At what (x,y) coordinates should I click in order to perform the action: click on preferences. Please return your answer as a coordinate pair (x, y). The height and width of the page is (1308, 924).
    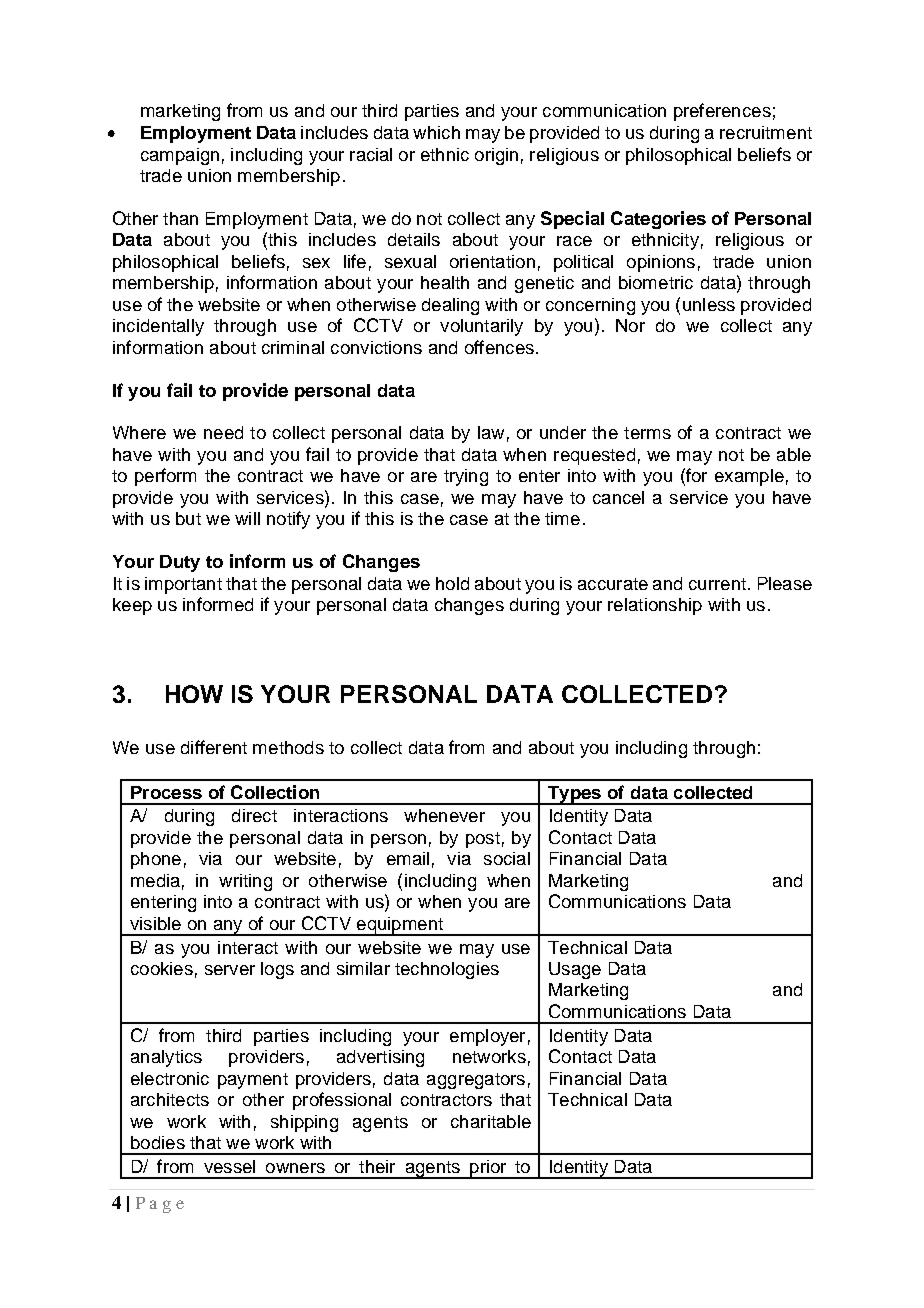
    Looking at the image, I should click on (722, 112).
